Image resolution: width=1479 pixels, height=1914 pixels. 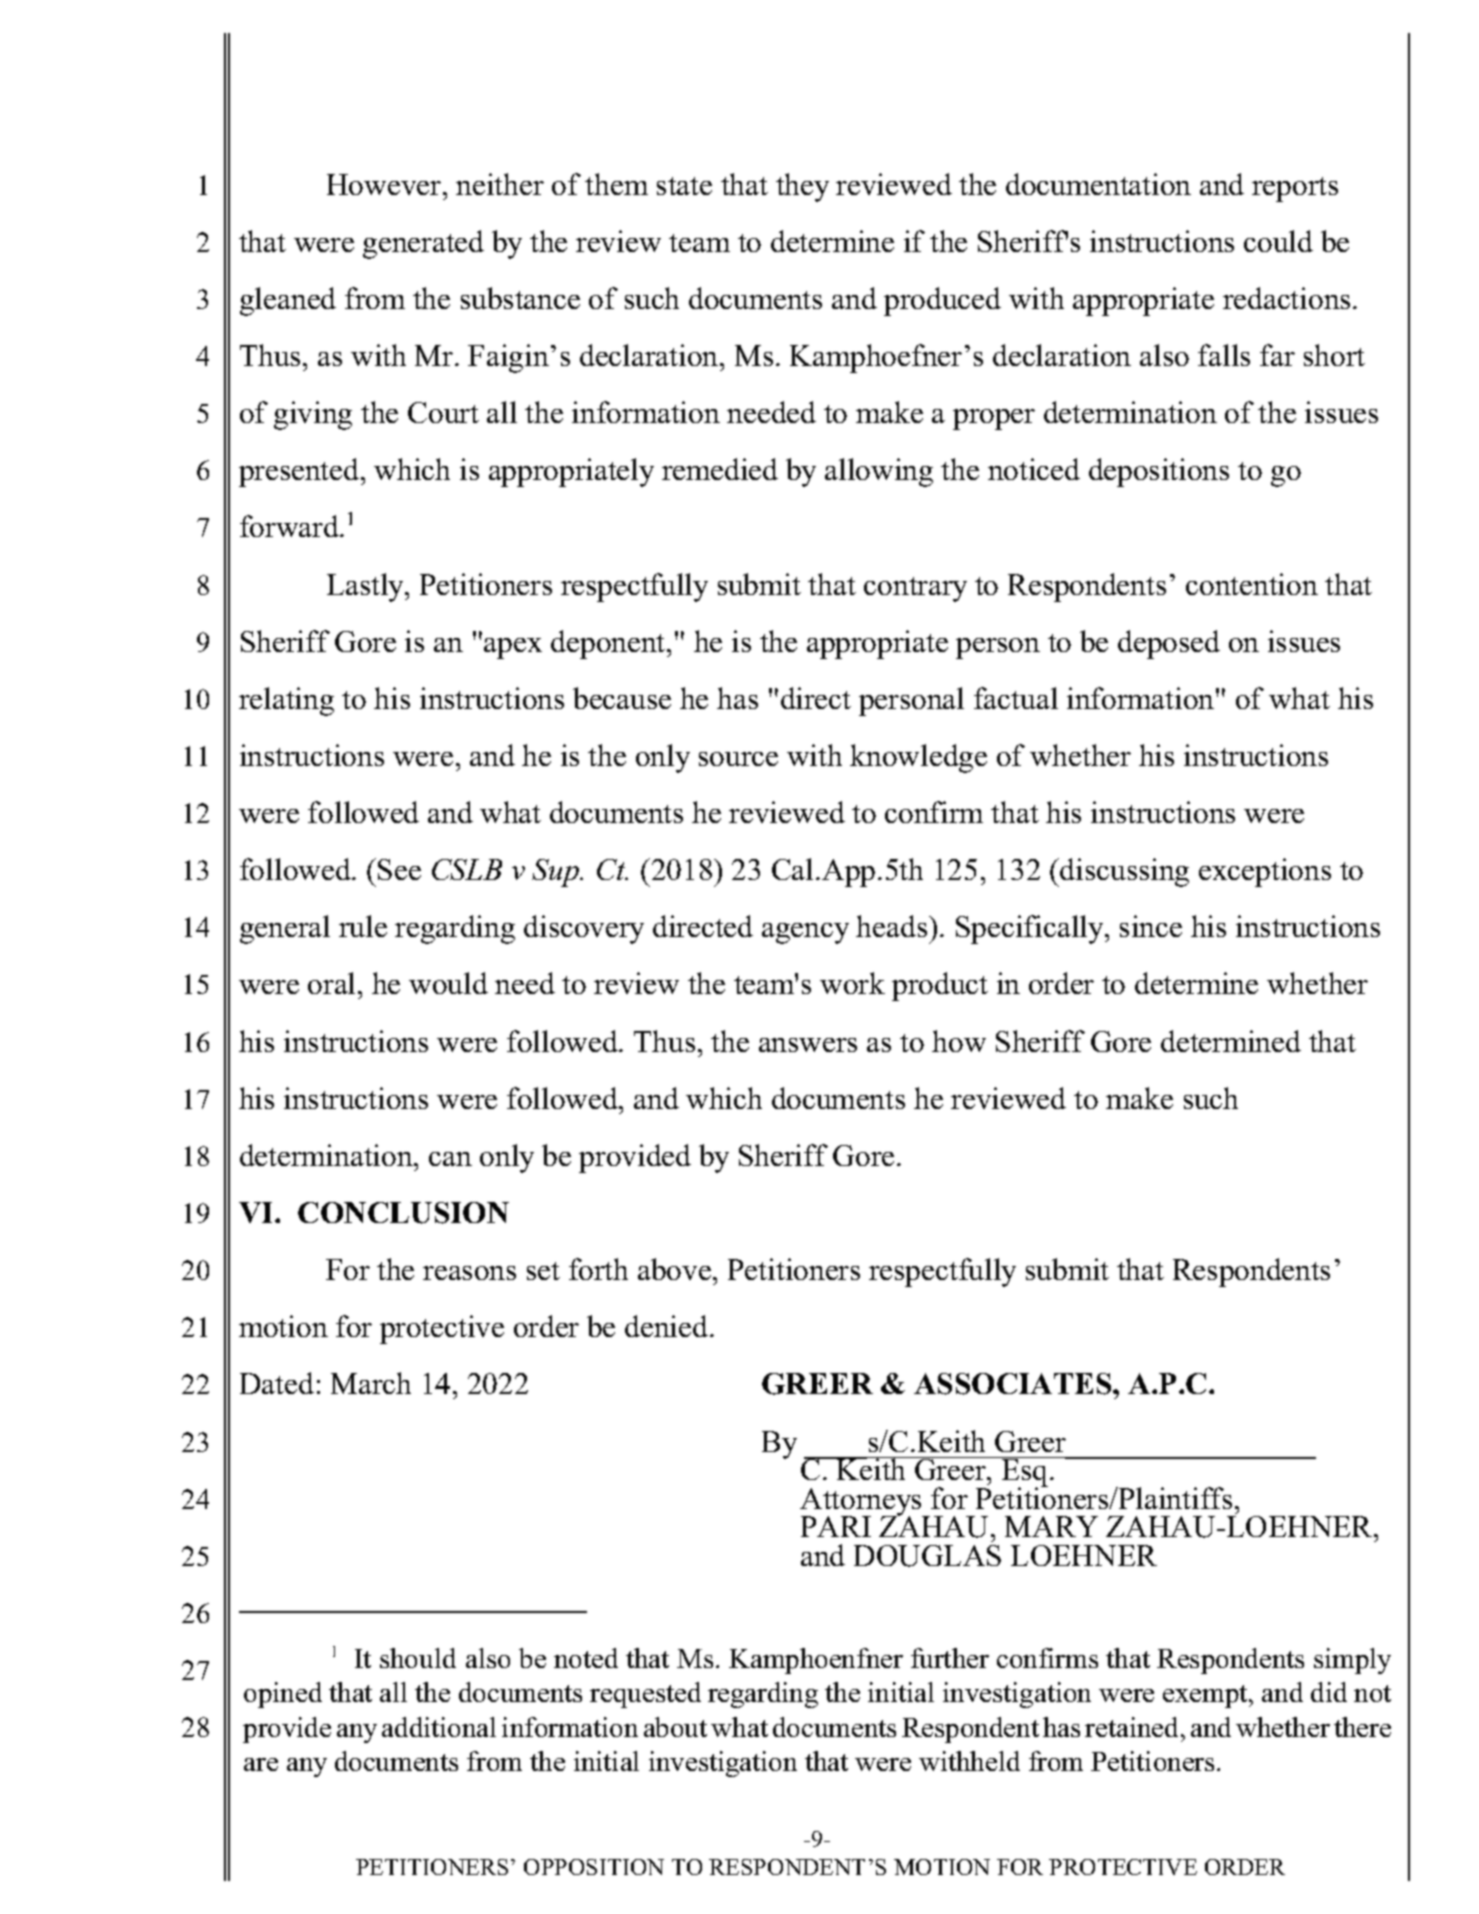 I want to click on could, so click(x=1278, y=241).
